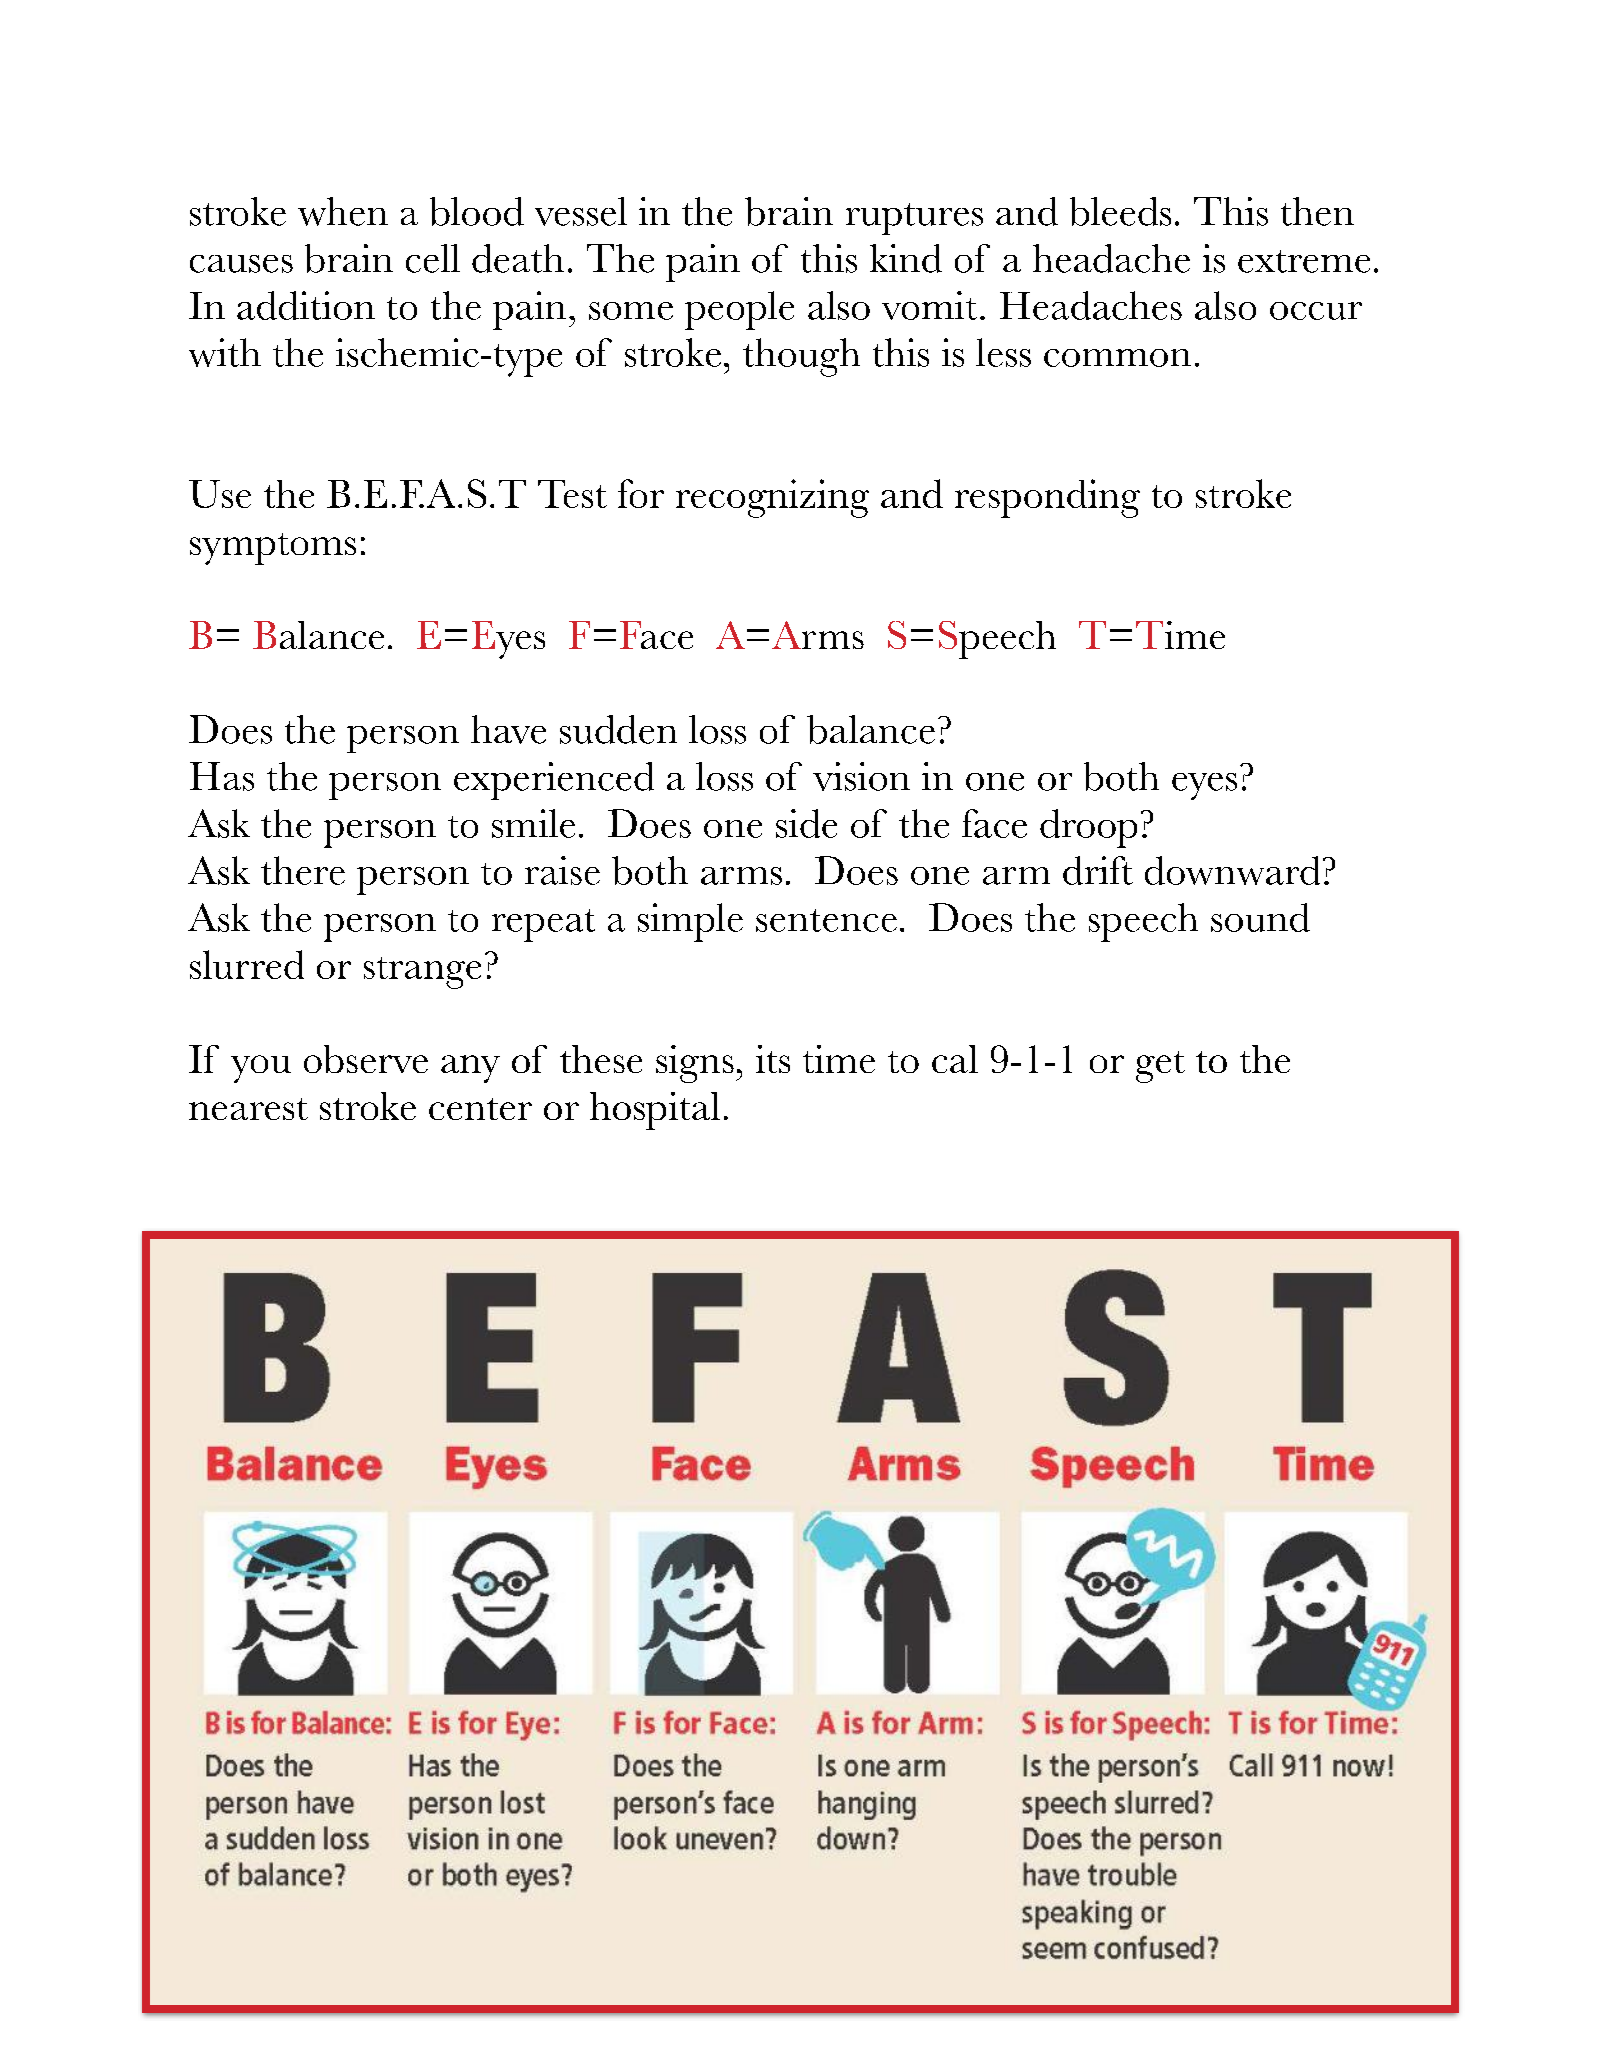  I want to click on get, so click(1160, 1067).
